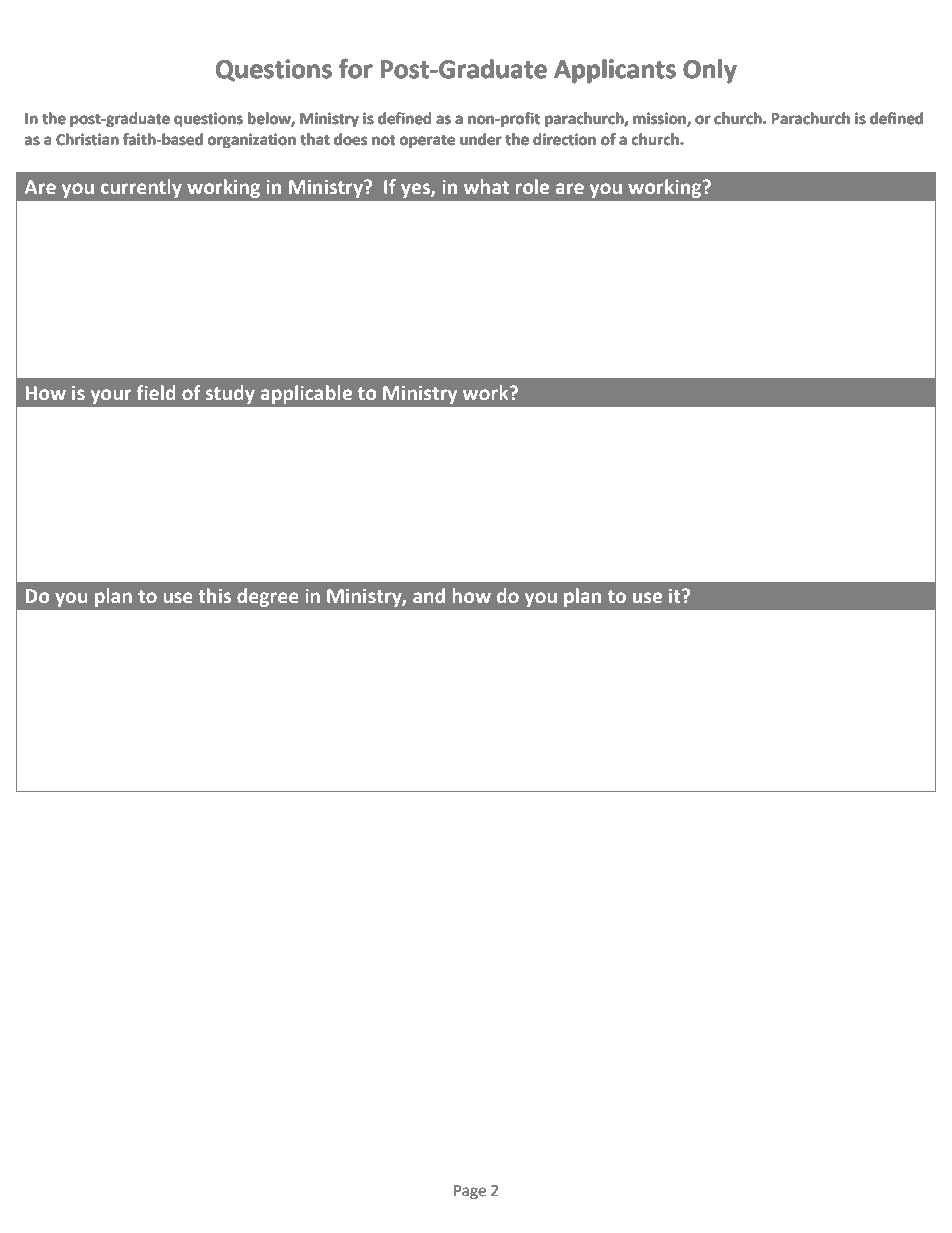  What do you see at coordinates (87, 139) in the document?
I see `Christian` at bounding box center [87, 139].
